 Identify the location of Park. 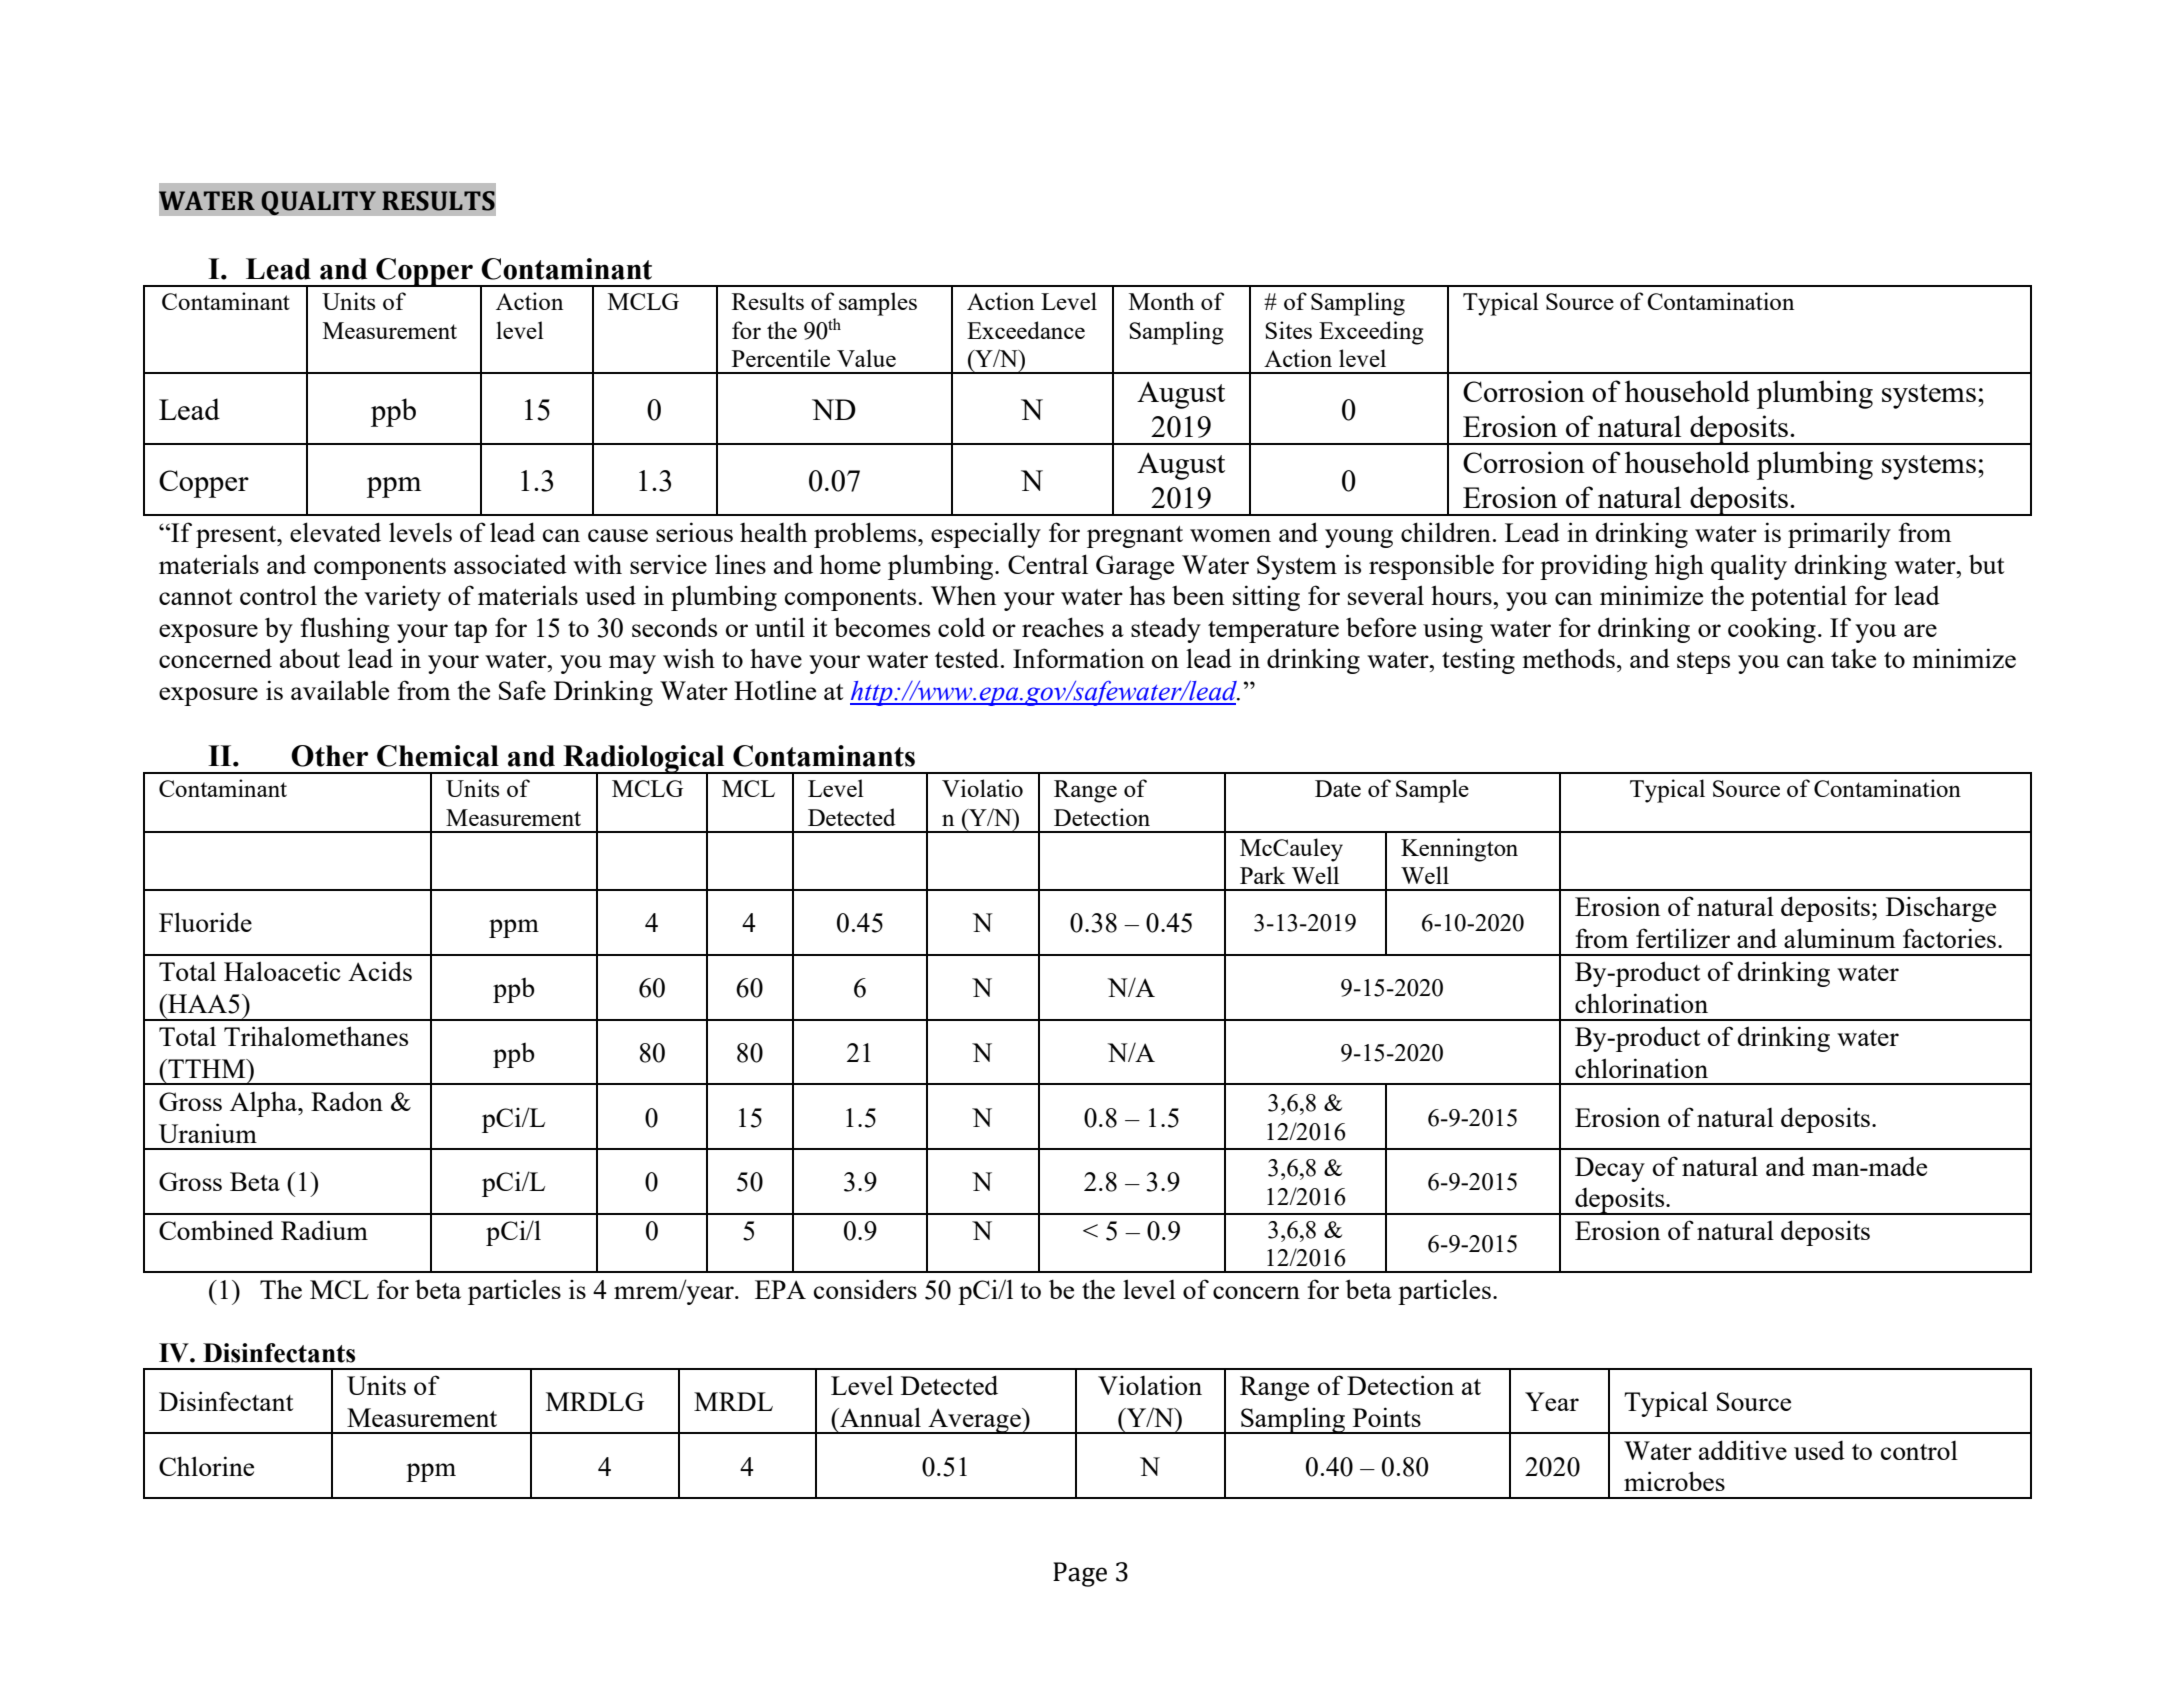
(1262, 875).
